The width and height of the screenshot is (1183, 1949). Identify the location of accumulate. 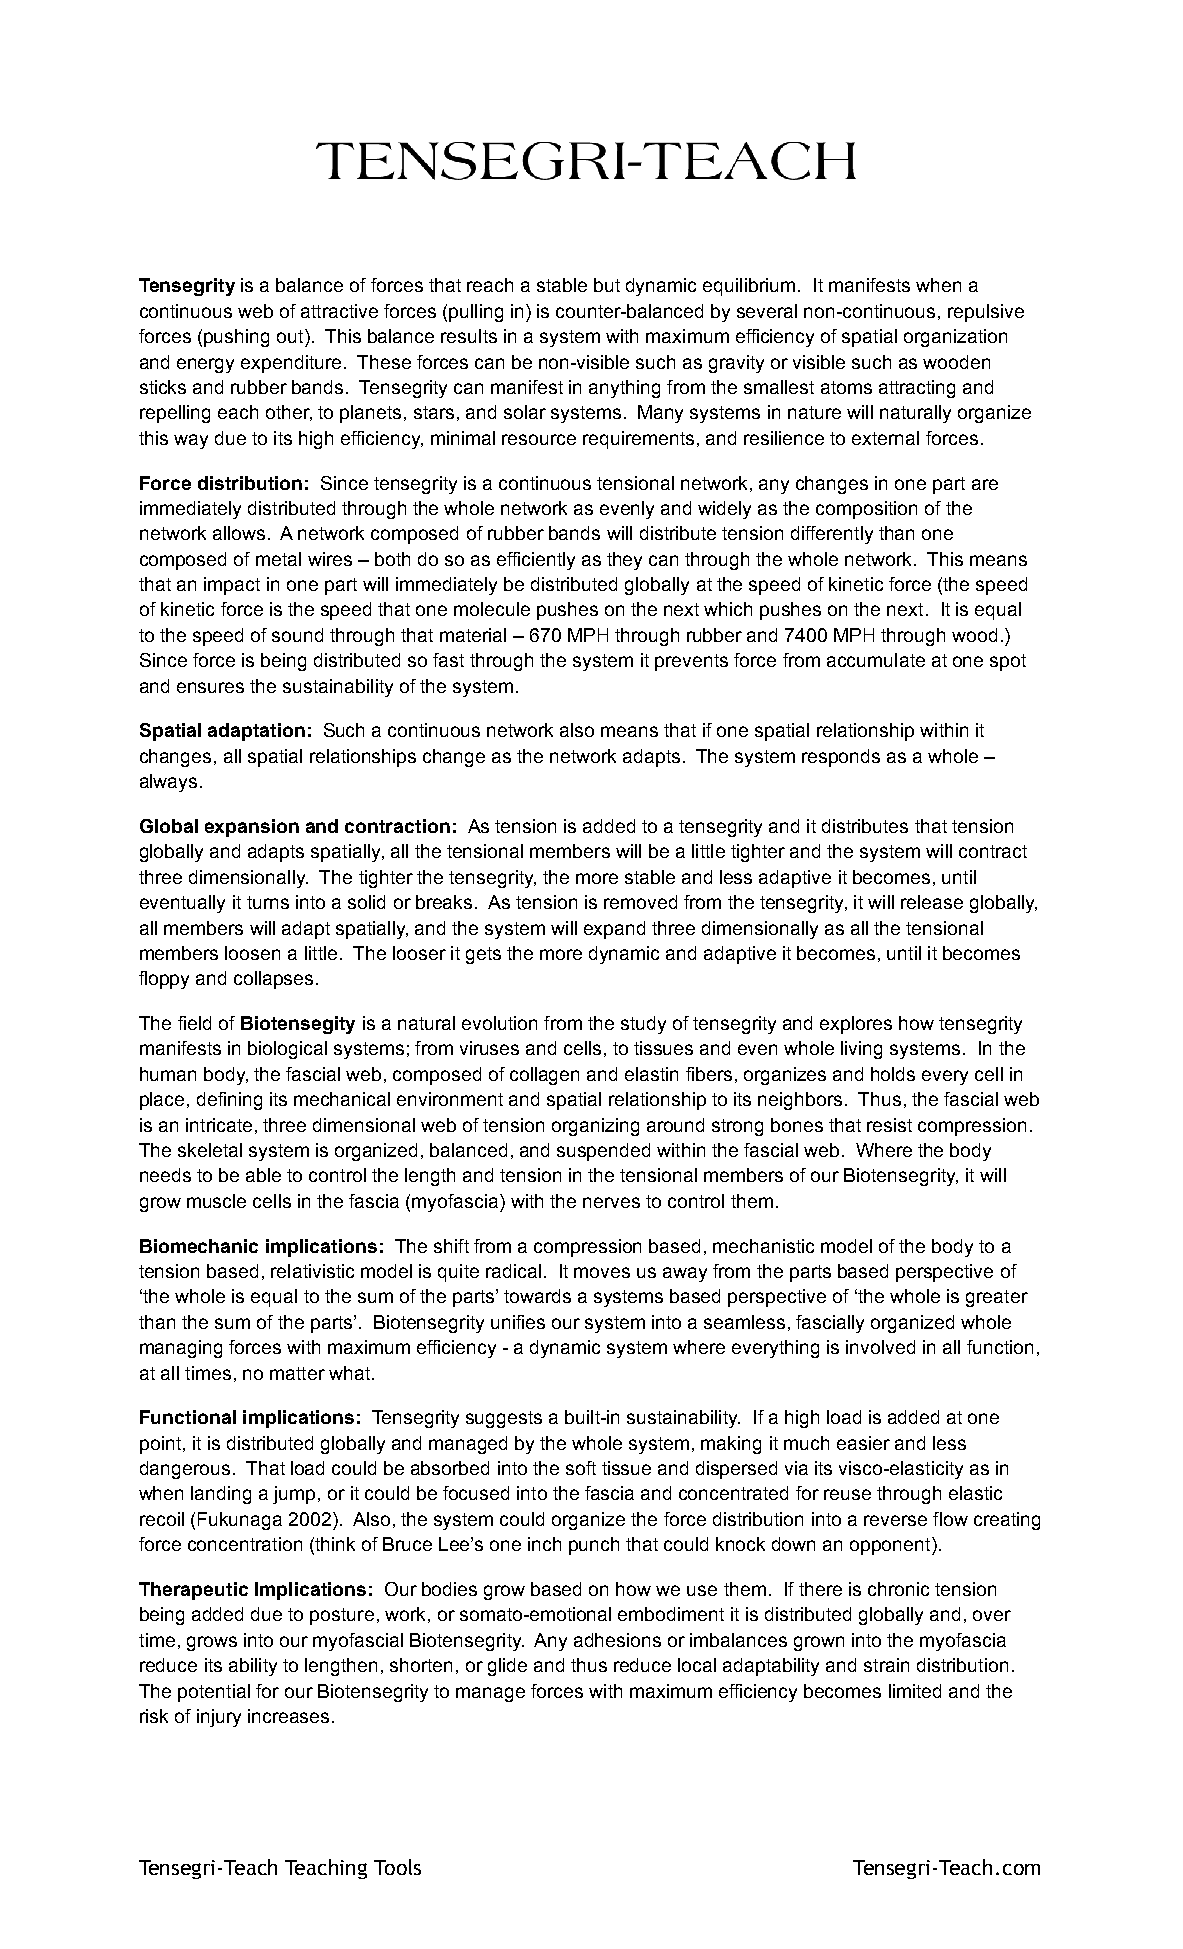
(876, 660).
